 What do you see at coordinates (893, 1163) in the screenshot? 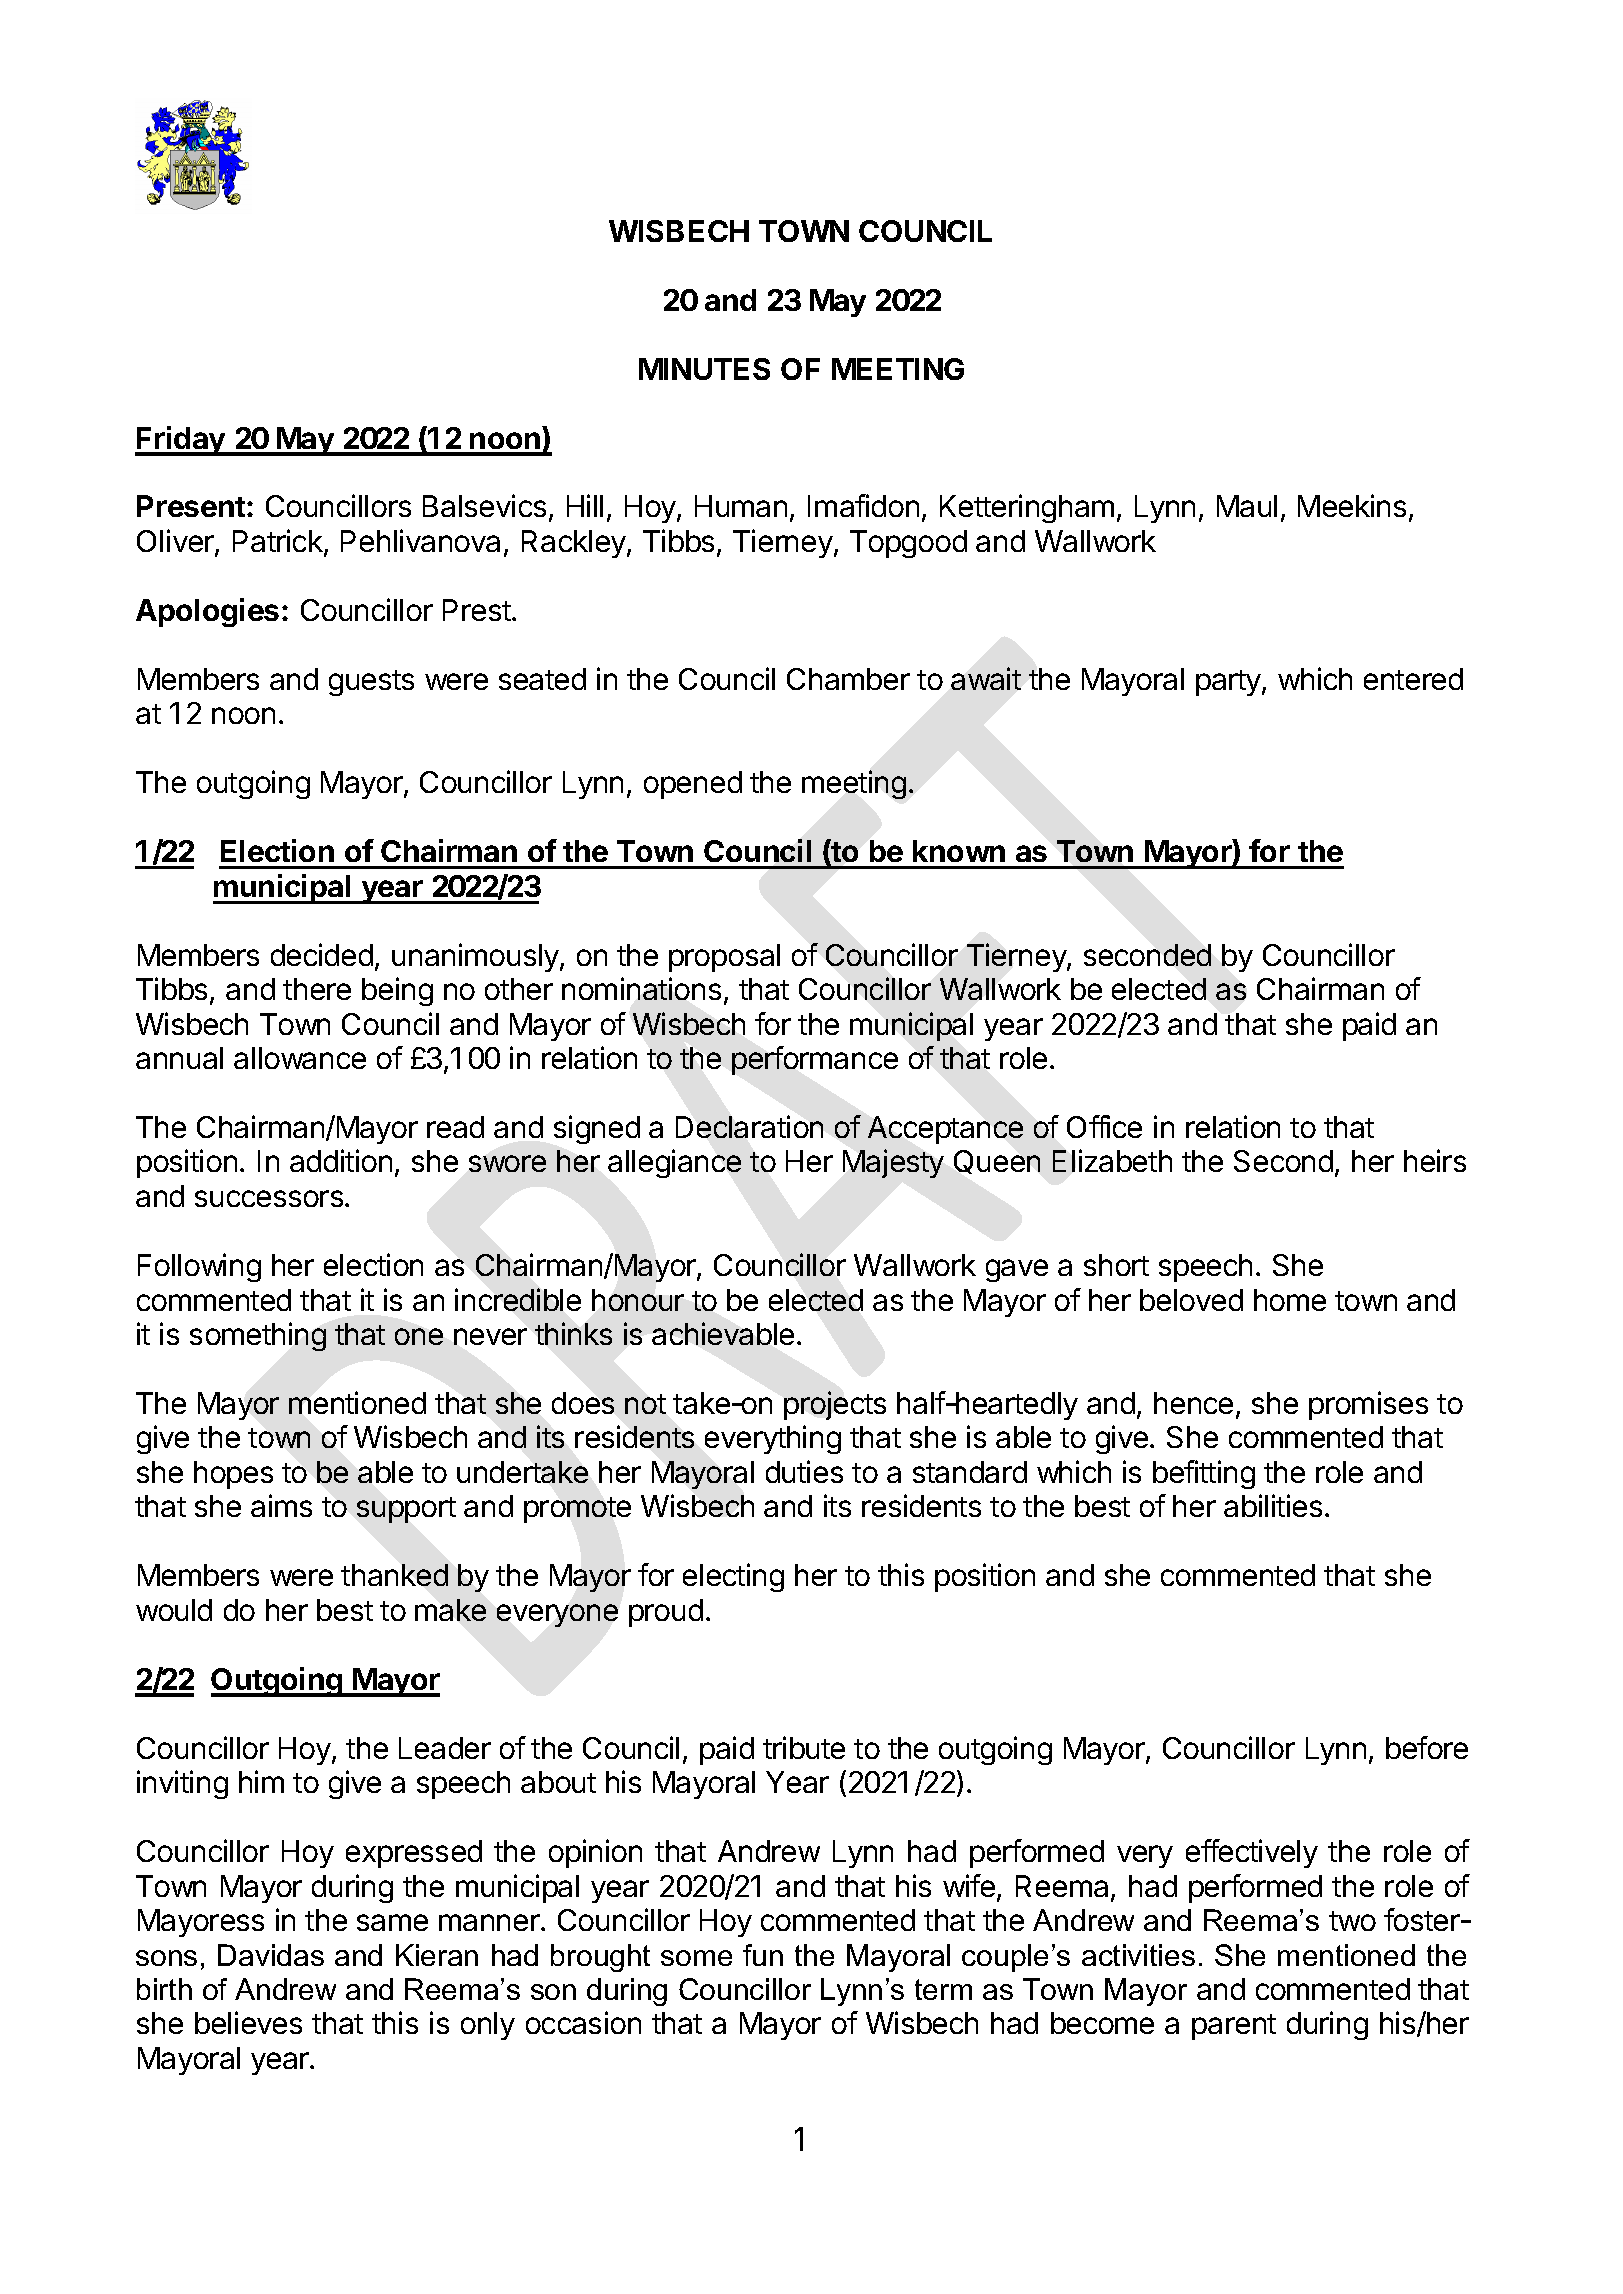
I see `Majesty` at bounding box center [893, 1163].
